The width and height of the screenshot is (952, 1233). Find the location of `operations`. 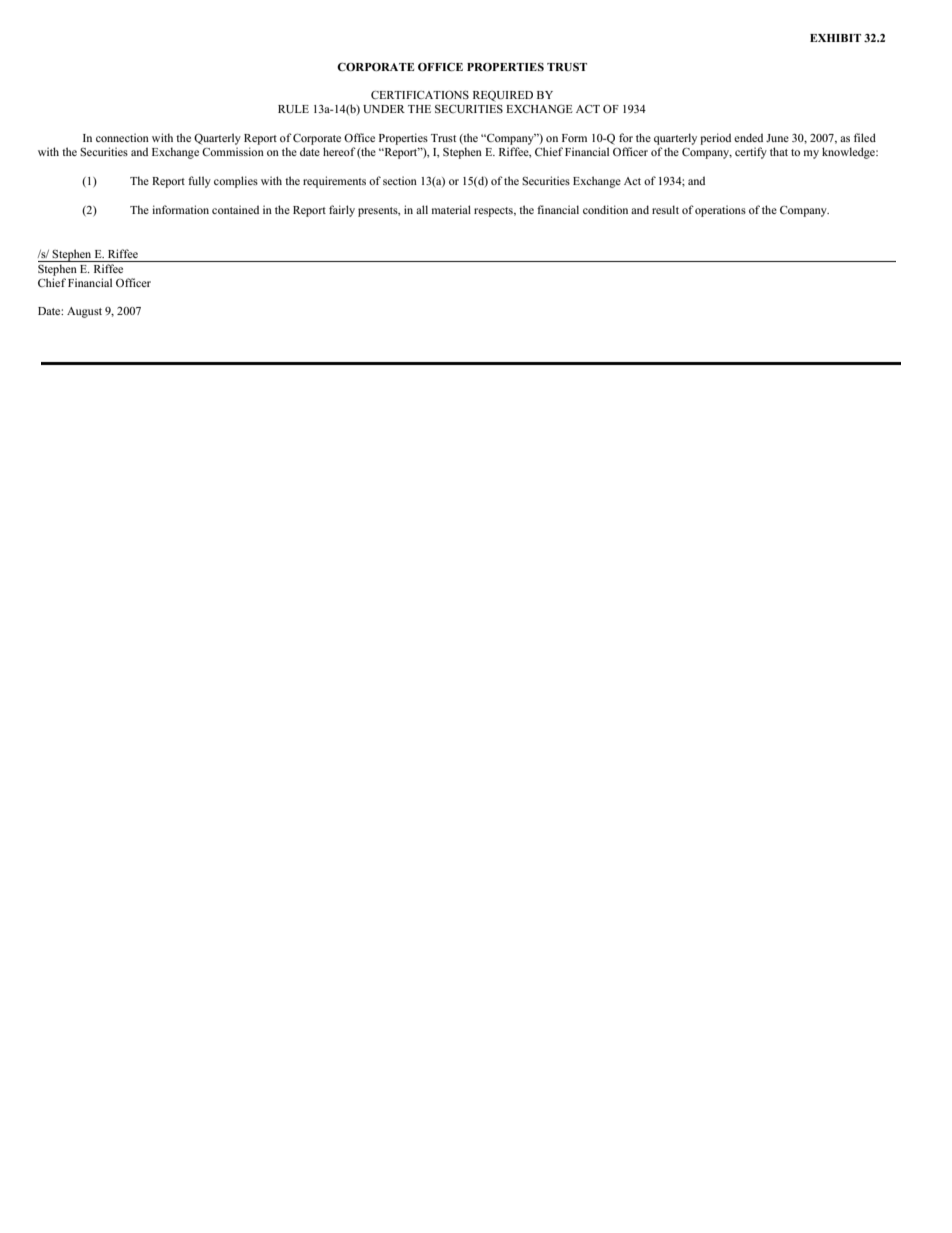

operations is located at coordinates (720, 211).
